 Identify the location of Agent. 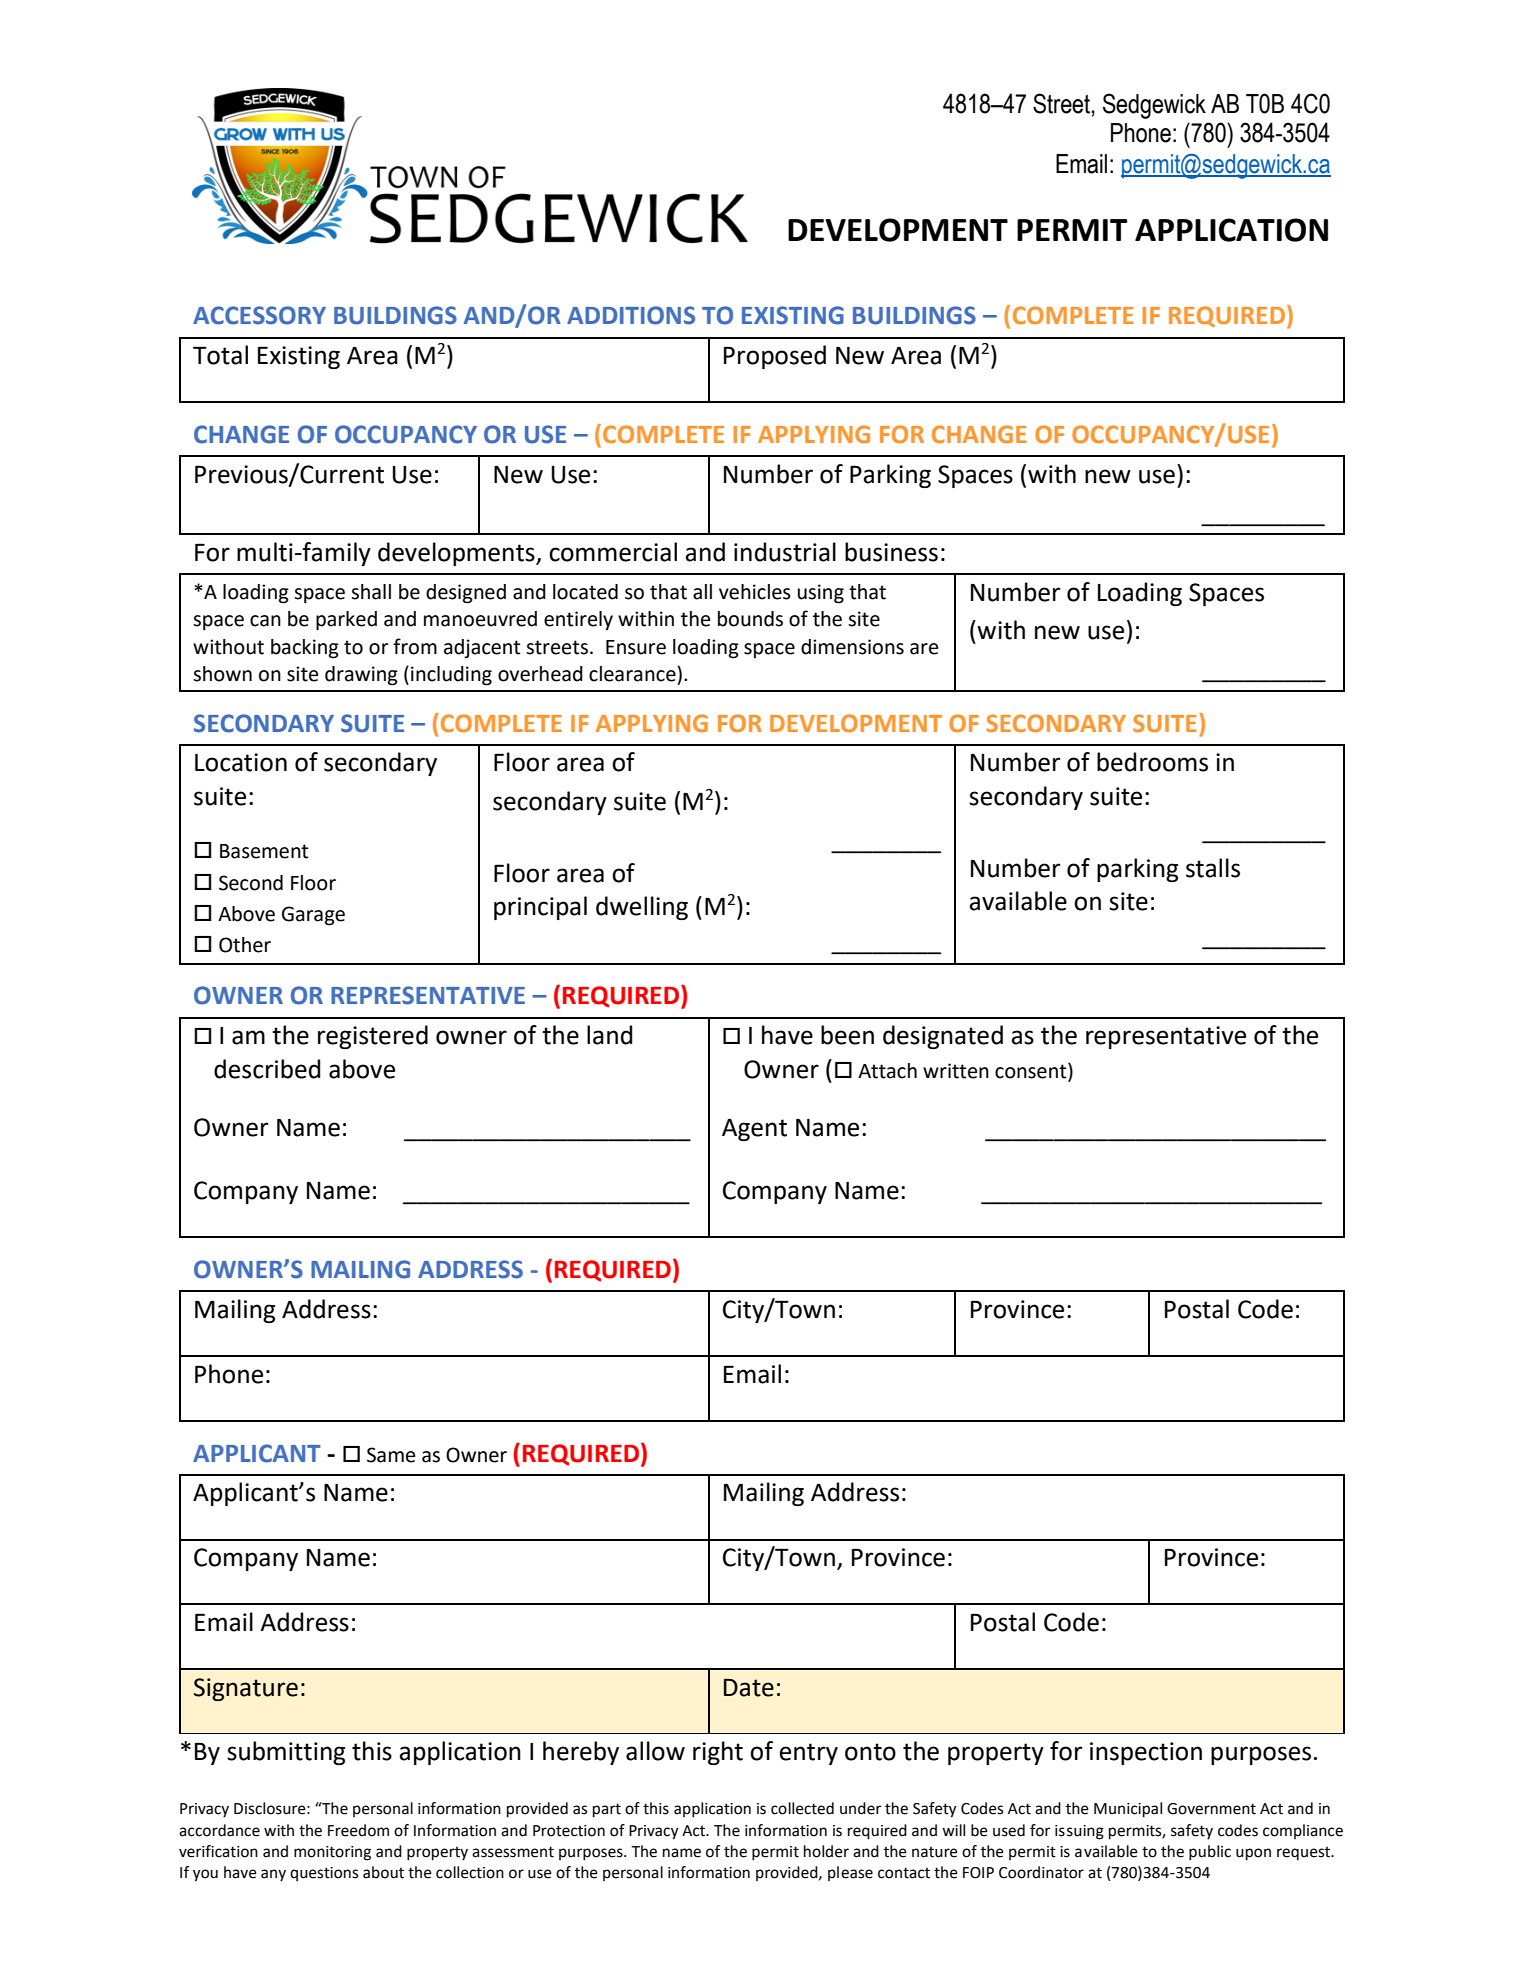
(754, 1130).
